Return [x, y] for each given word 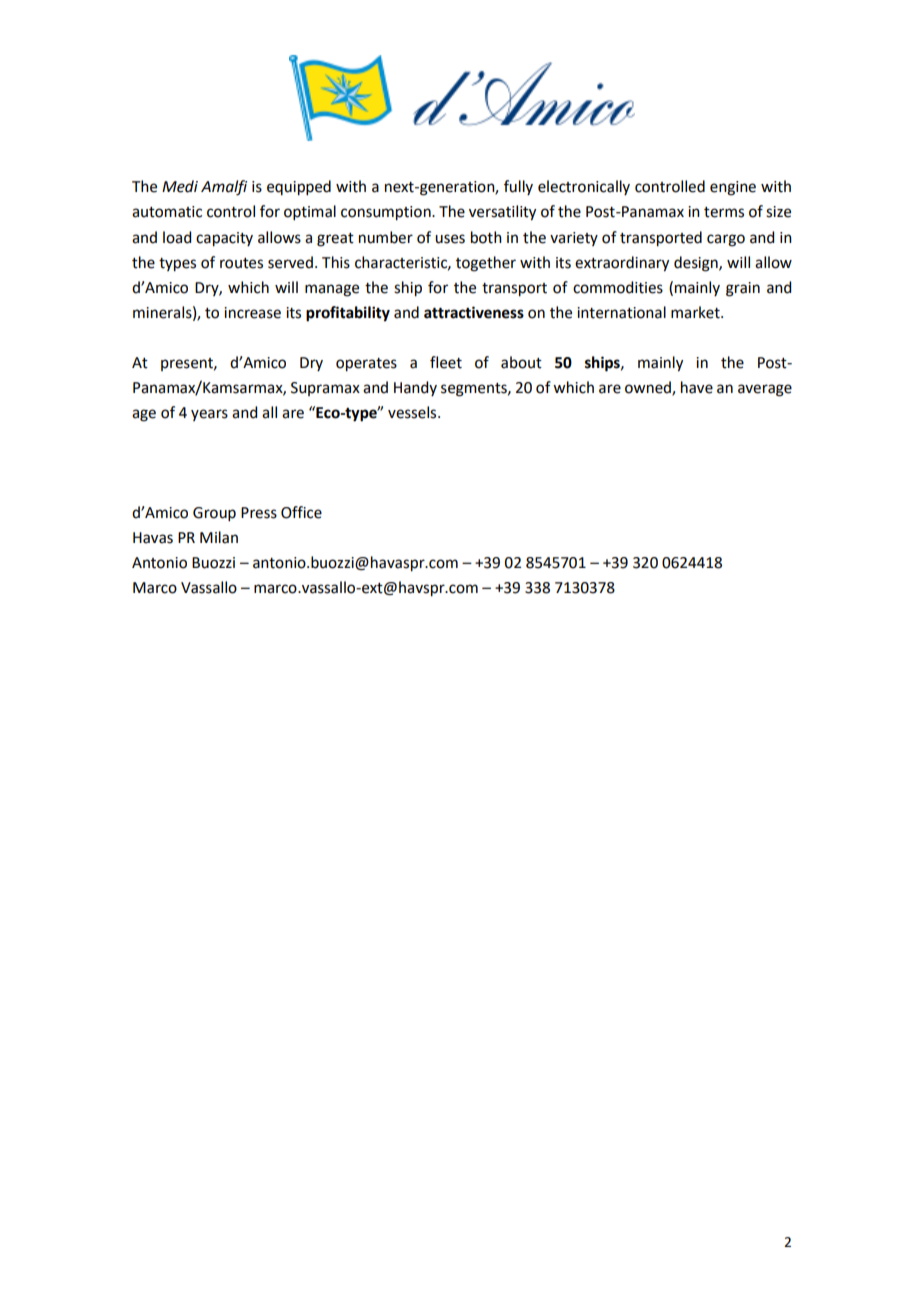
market [696, 312]
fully [518, 187]
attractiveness [474, 312]
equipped [299, 188]
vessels [413, 412]
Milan [219, 537]
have [697, 387]
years [209, 415]
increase [252, 313]
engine [733, 188]
